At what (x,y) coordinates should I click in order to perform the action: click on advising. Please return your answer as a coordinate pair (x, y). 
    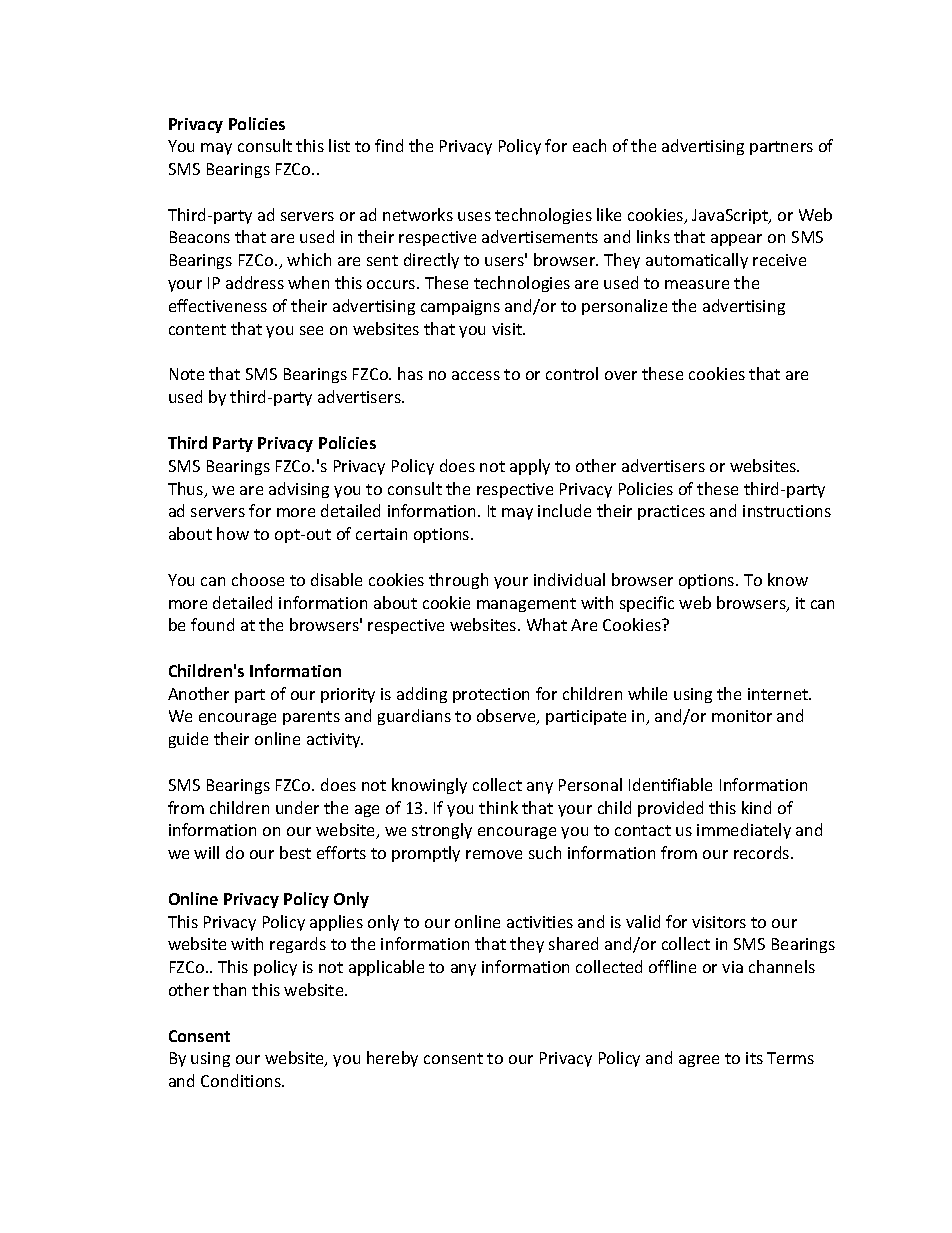
    Looking at the image, I should click on (299, 490).
